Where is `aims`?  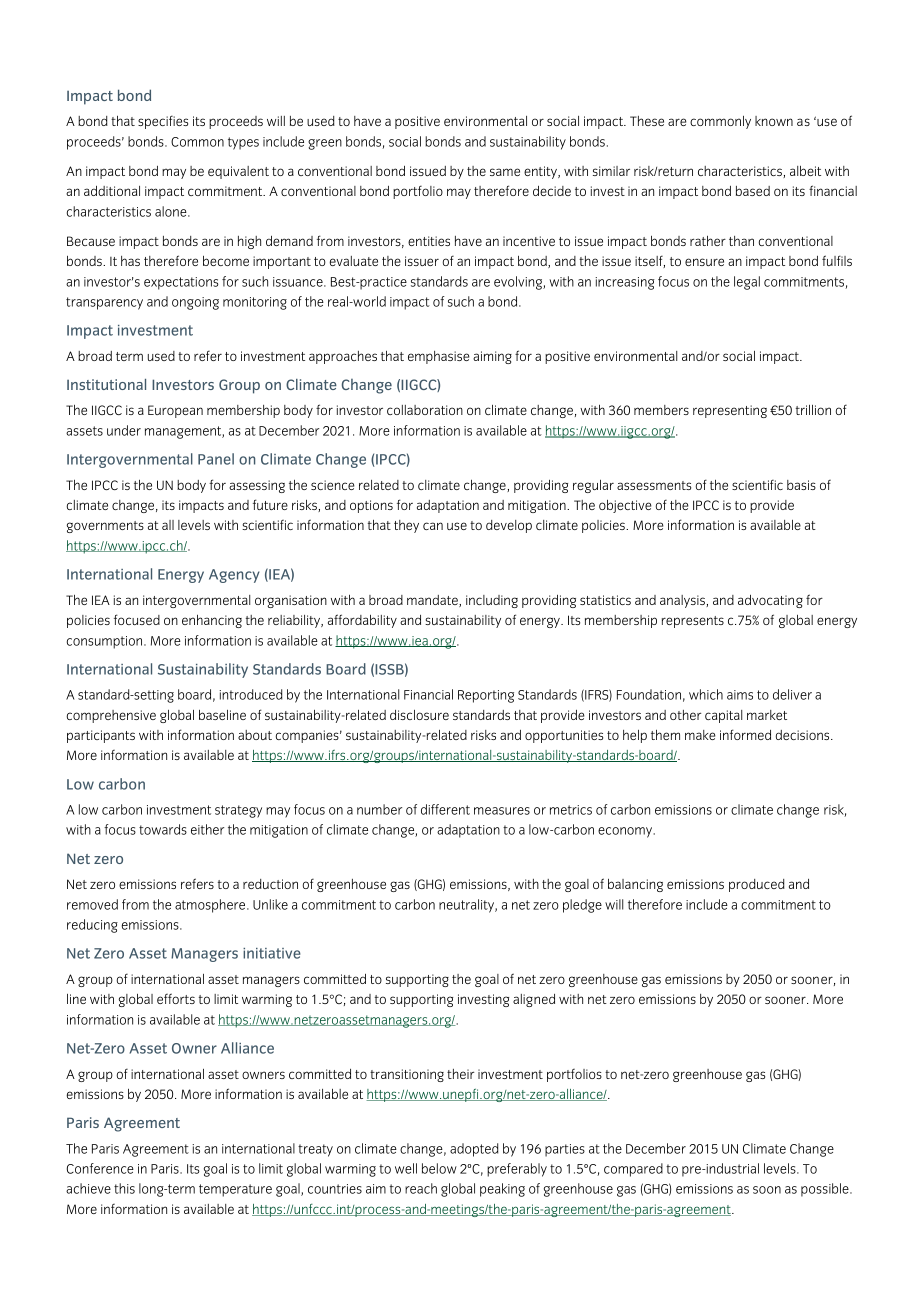 aims is located at coordinates (740, 695).
